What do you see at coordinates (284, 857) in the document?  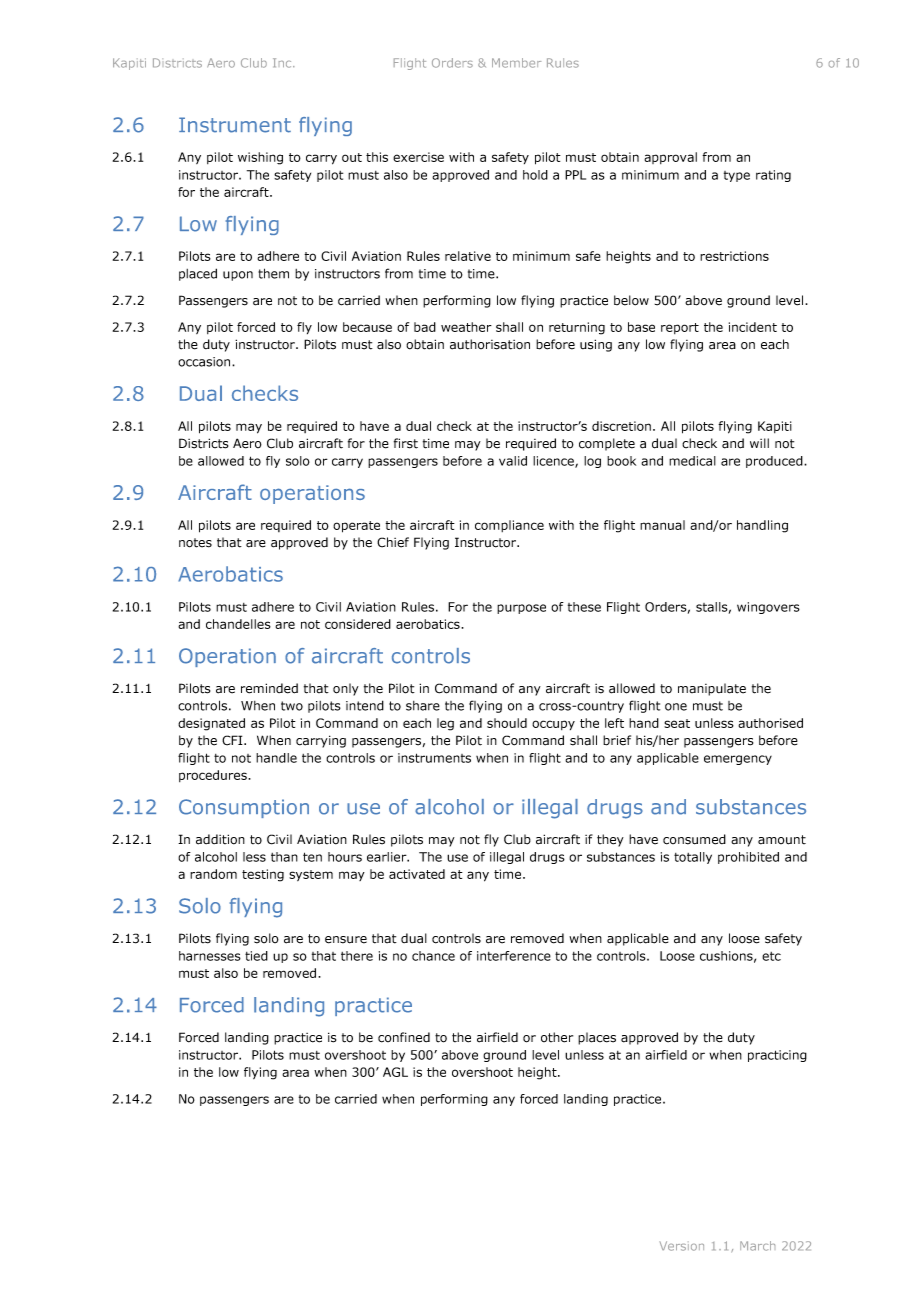 I see `than` at bounding box center [284, 857].
